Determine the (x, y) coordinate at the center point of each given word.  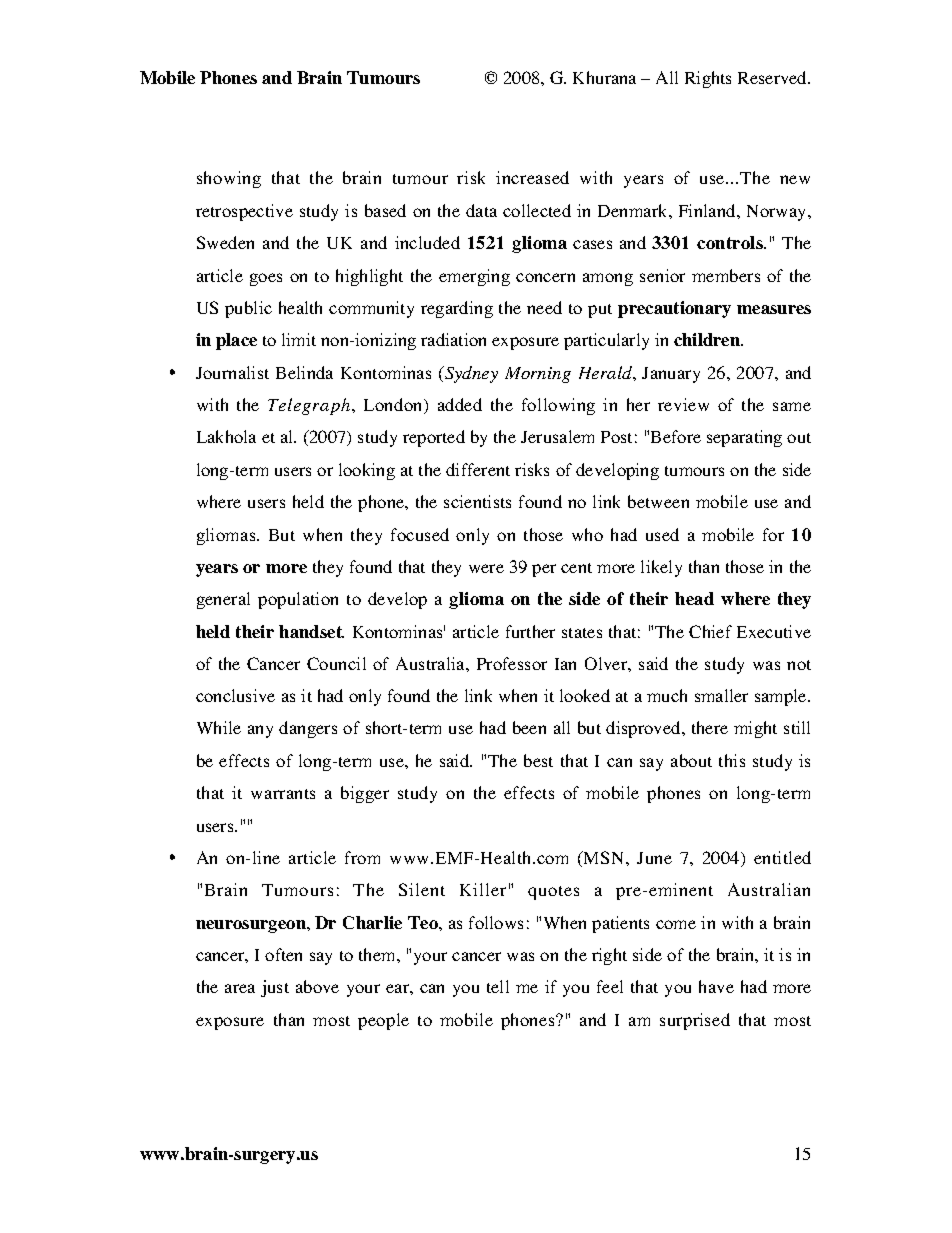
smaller (721, 695)
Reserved (774, 77)
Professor (512, 663)
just (275, 988)
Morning (538, 375)
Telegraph (310, 406)
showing (229, 179)
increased (532, 177)
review (683, 404)
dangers (308, 729)
